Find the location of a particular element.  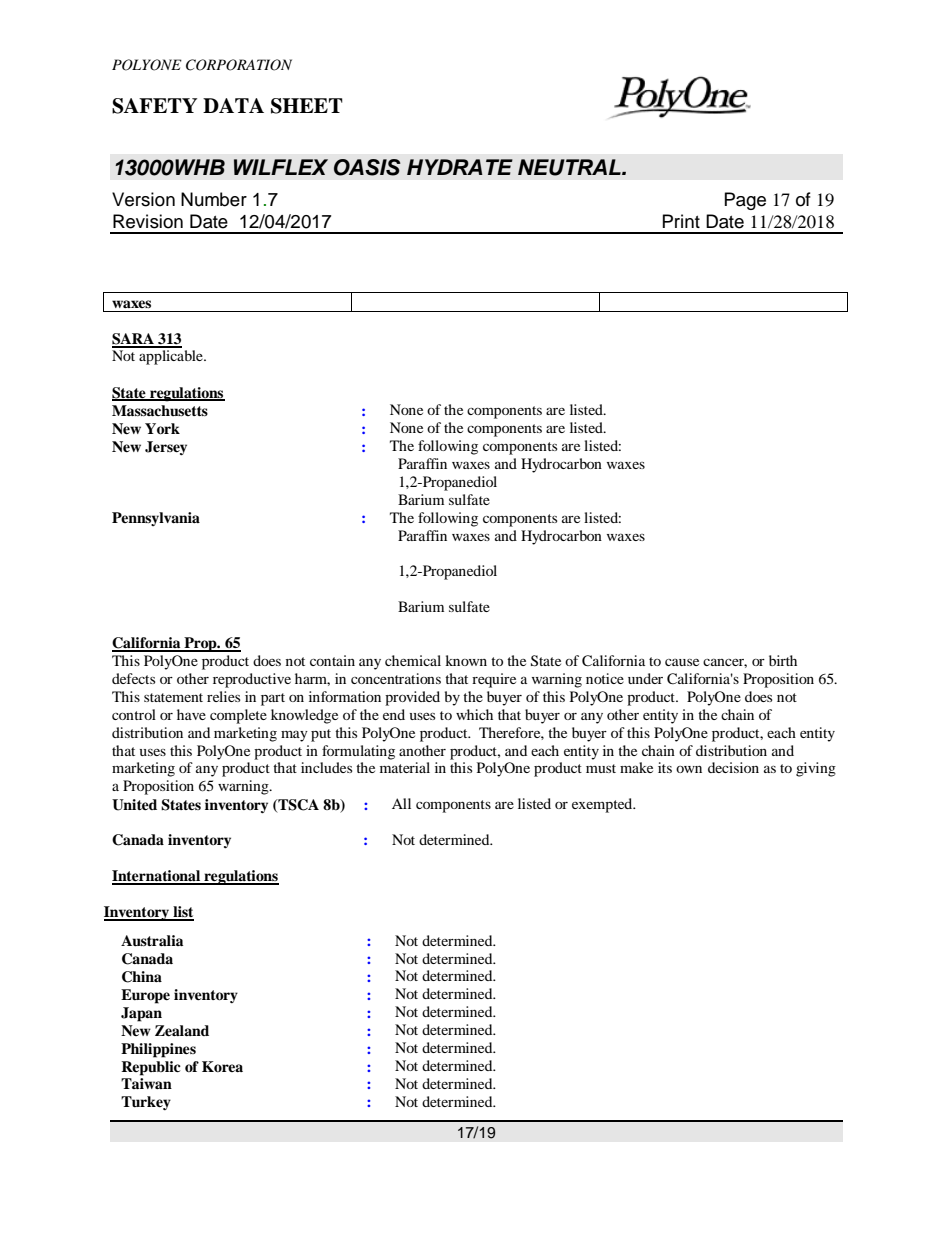

Print is located at coordinates (681, 221).
